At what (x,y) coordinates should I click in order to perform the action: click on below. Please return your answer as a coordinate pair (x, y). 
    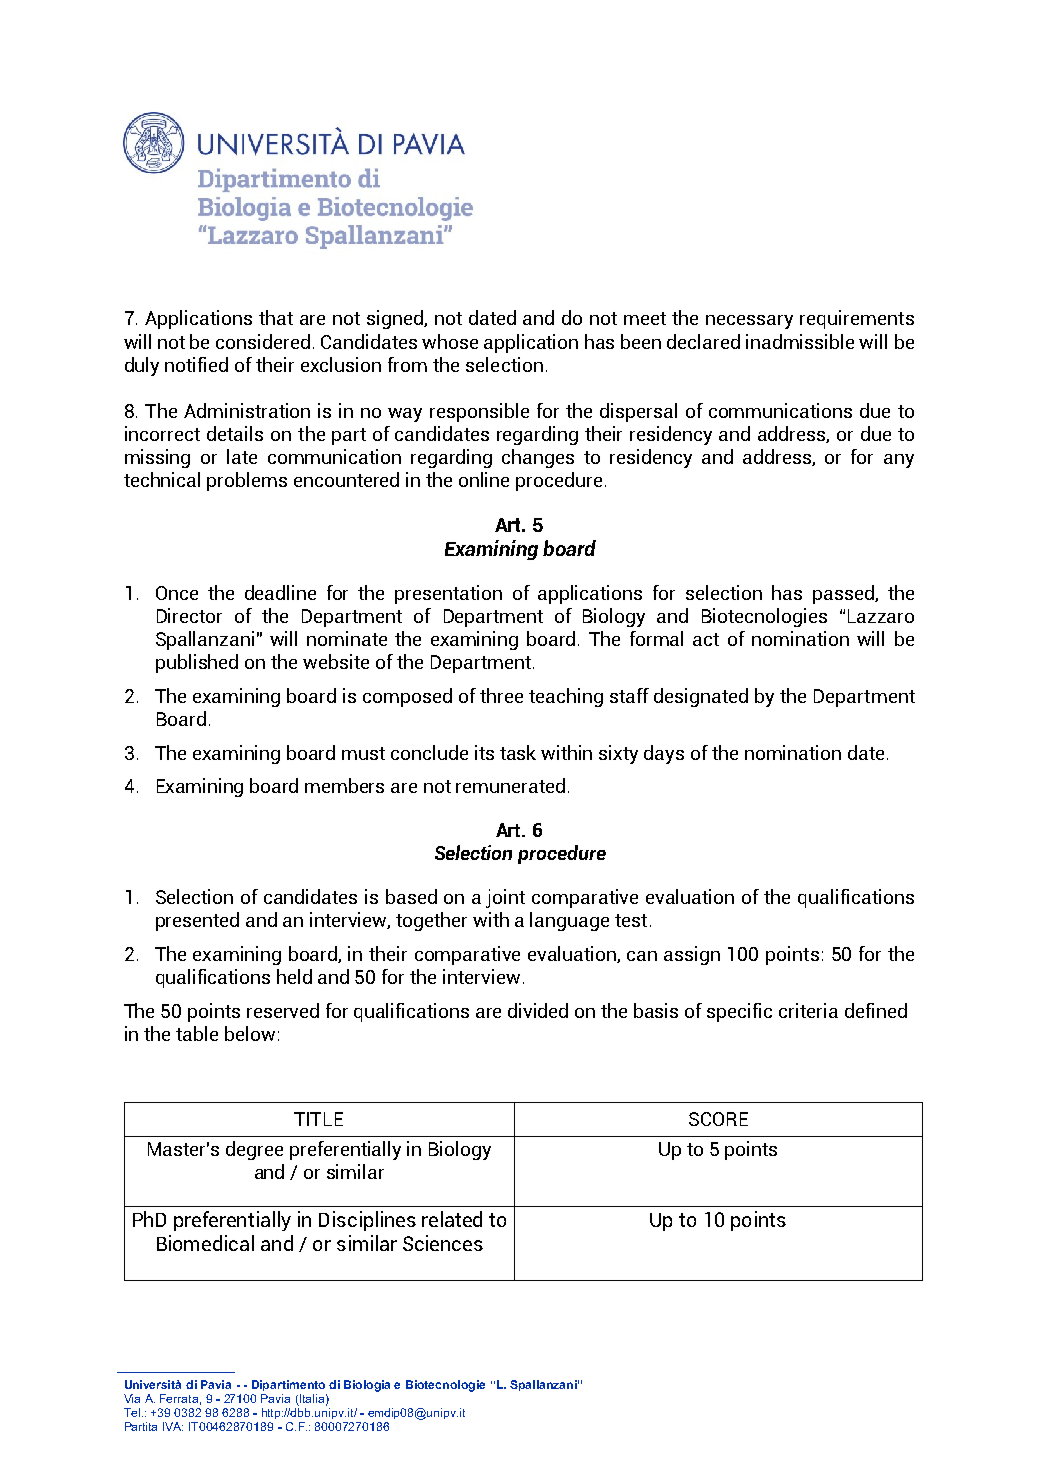
    Looking at the image, I should click on (250, 1033).
